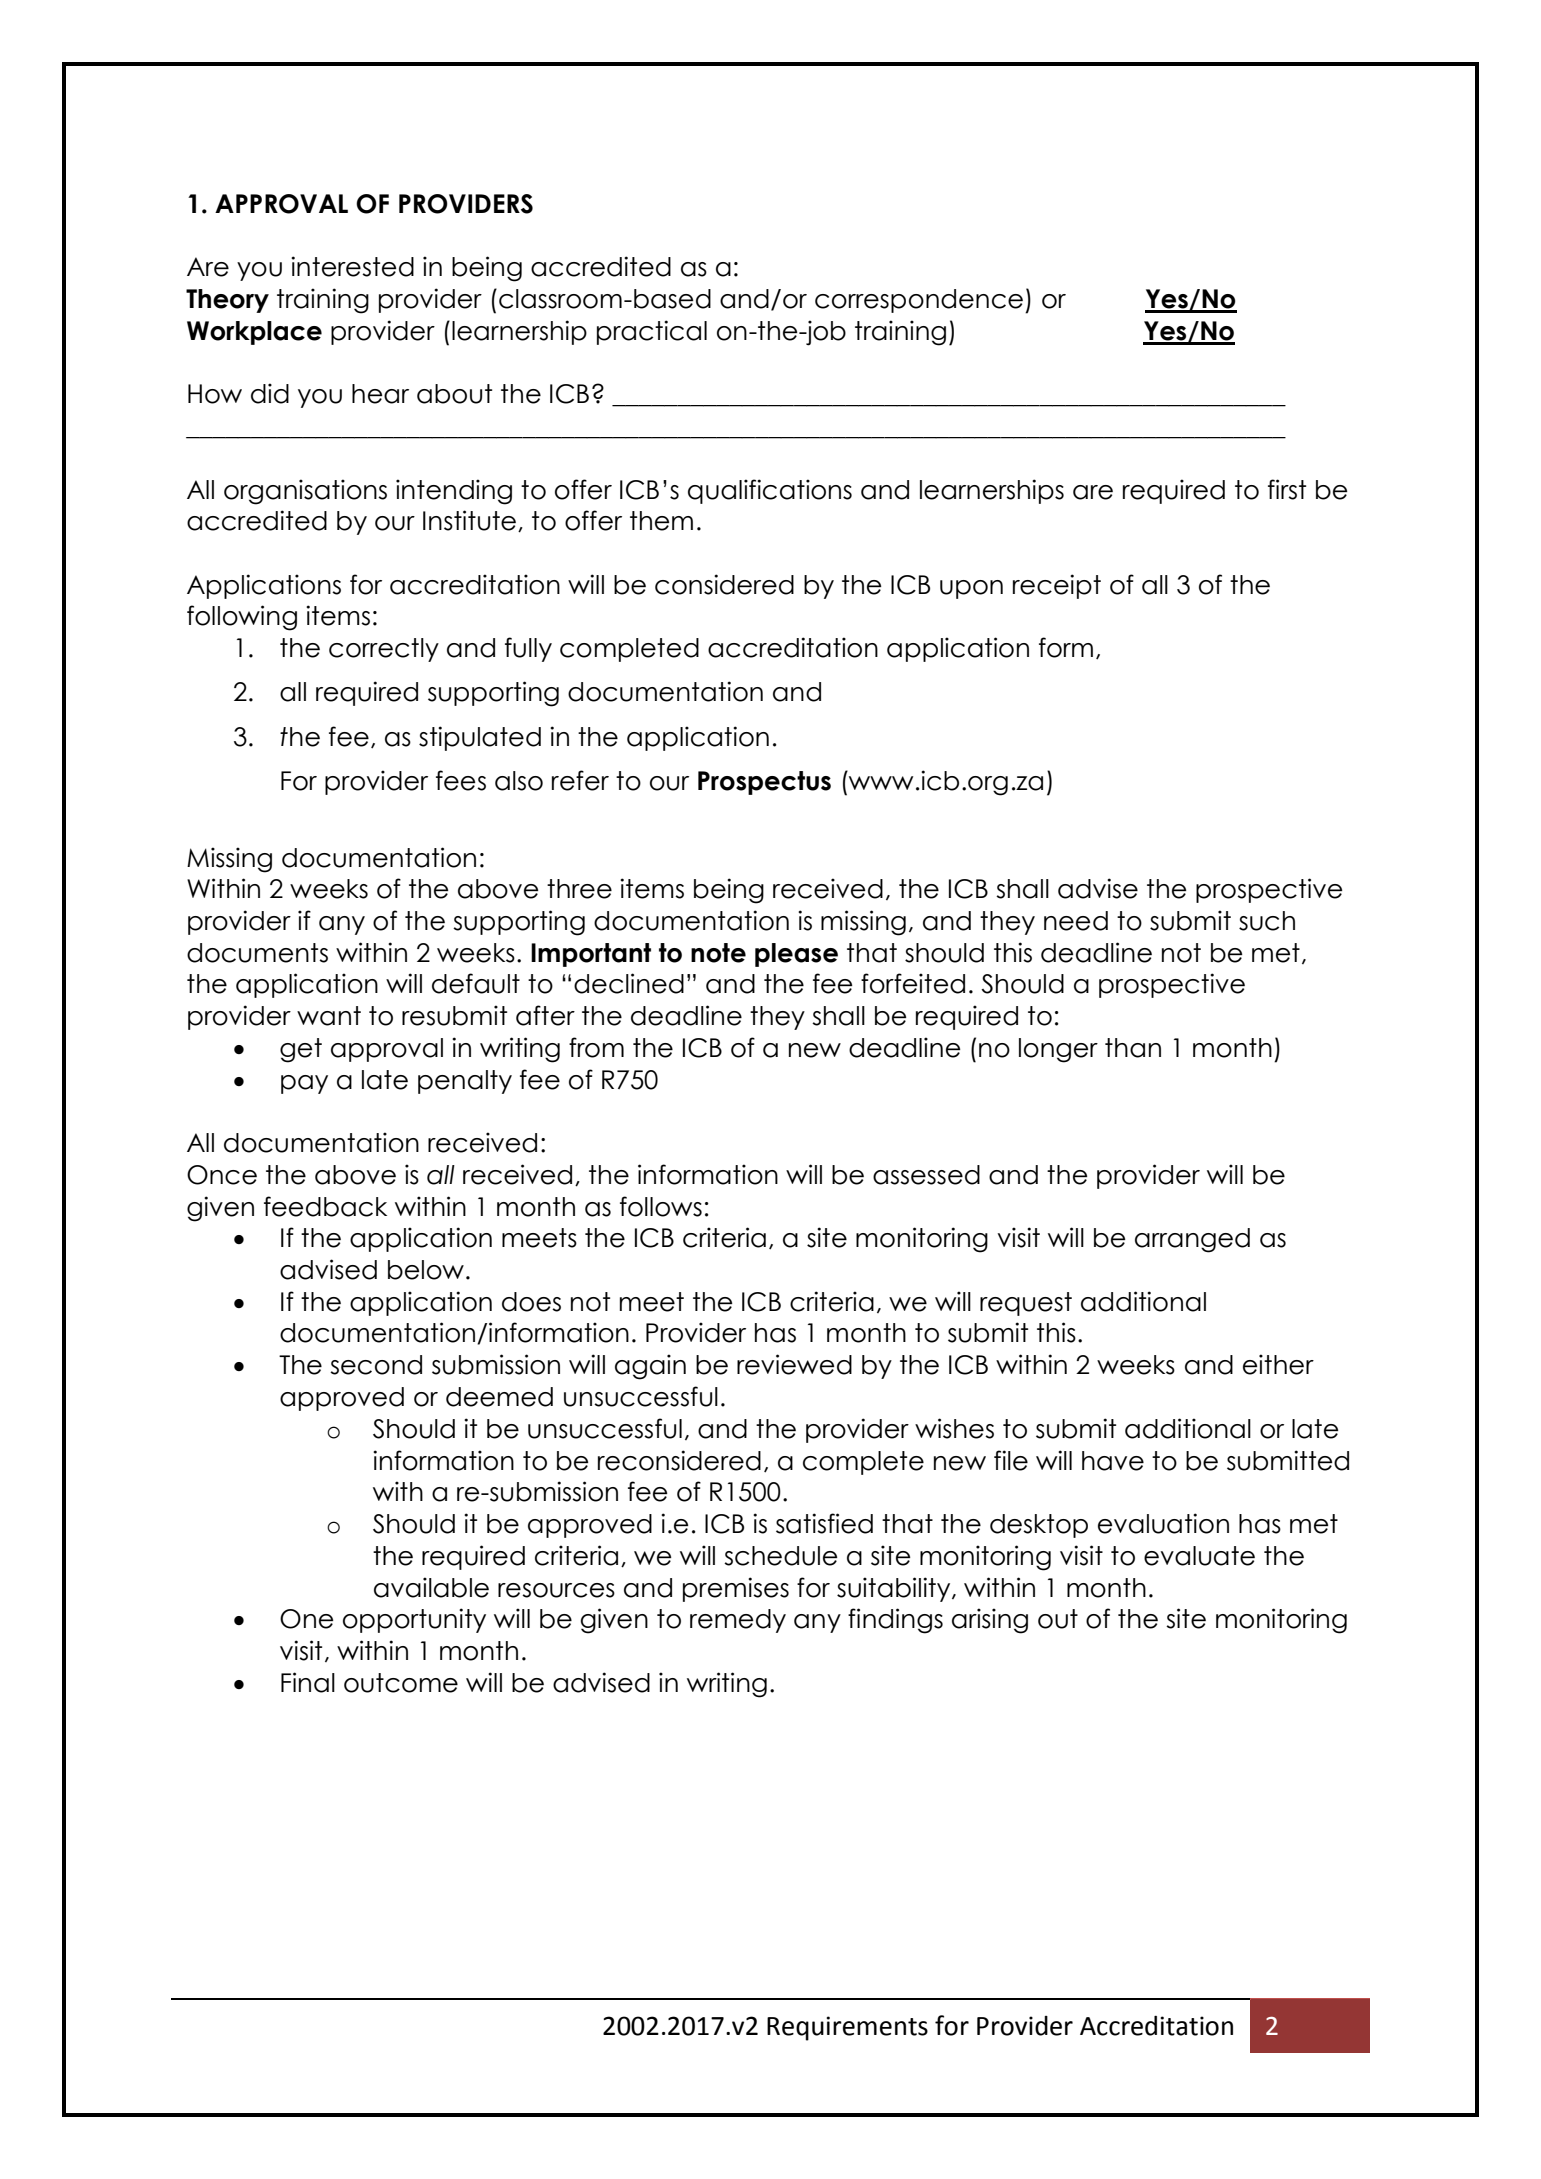 The width and height of the screenshot is (1541, 2179). What do you see at coordinates (919, 301) in the screenshot?
I see `correspondence` at bounding box center [919, 301].
